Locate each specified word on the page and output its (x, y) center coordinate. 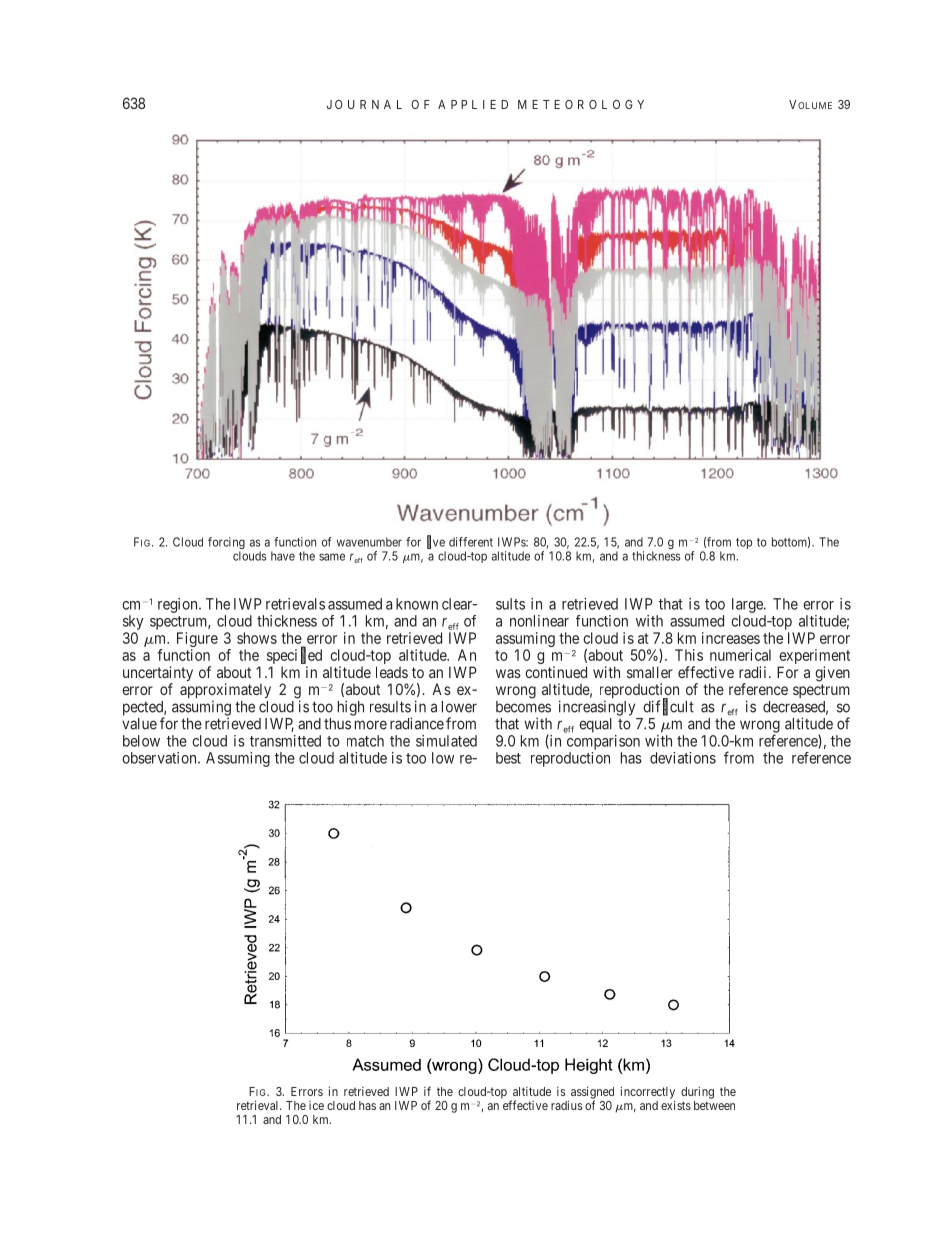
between (714, 1105)
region (179, 605)
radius (566, 1105)
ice (316, 1105)
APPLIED (473, 104)
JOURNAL (364, 104)
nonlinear (539, 621)
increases (731, 638)
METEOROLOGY (581, 104)
